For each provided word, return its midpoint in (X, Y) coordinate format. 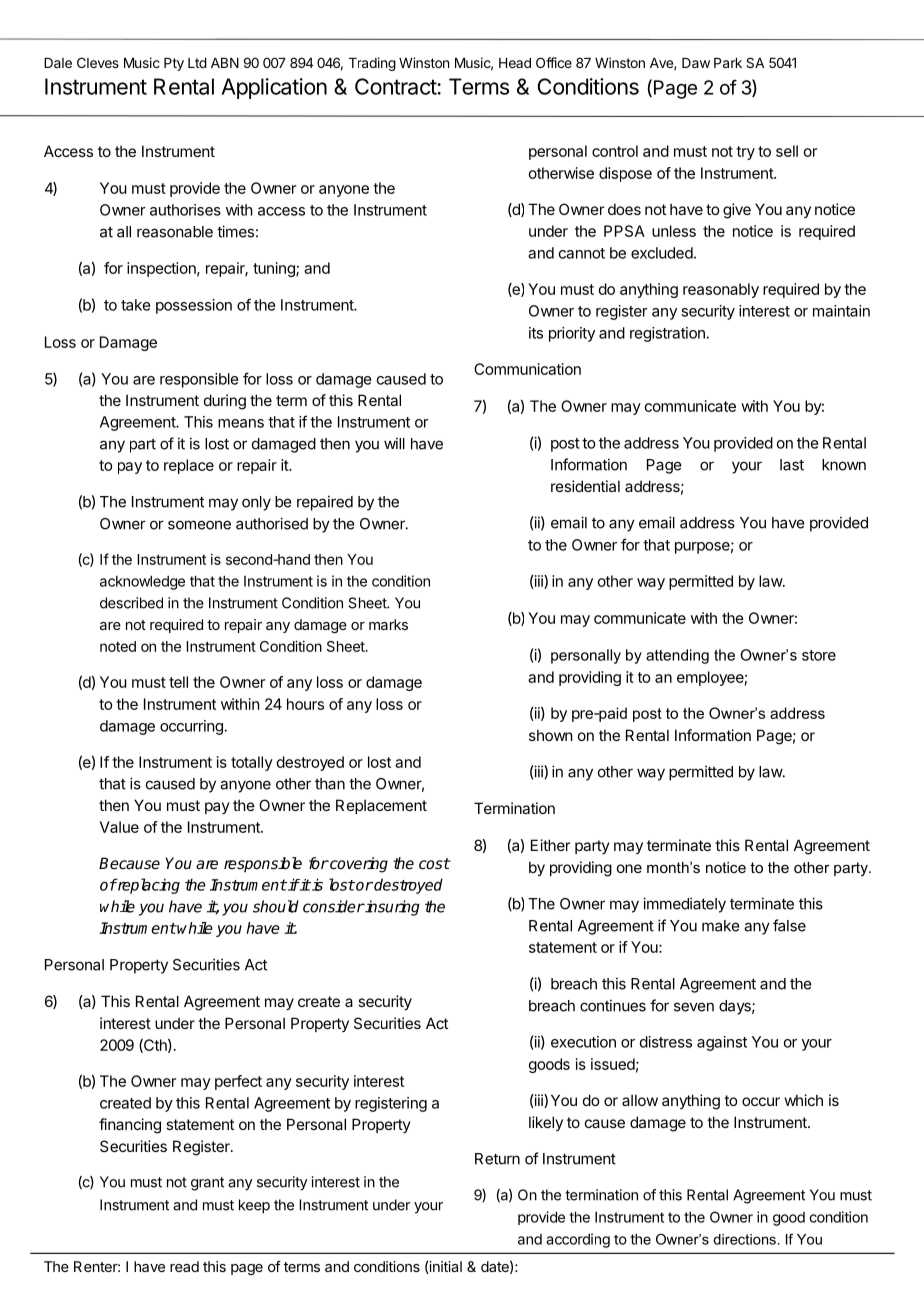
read (184, 1266)
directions (744, 1239)
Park (728, 63)
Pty (174, 64)
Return (497, 1159)
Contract (396, 86)
